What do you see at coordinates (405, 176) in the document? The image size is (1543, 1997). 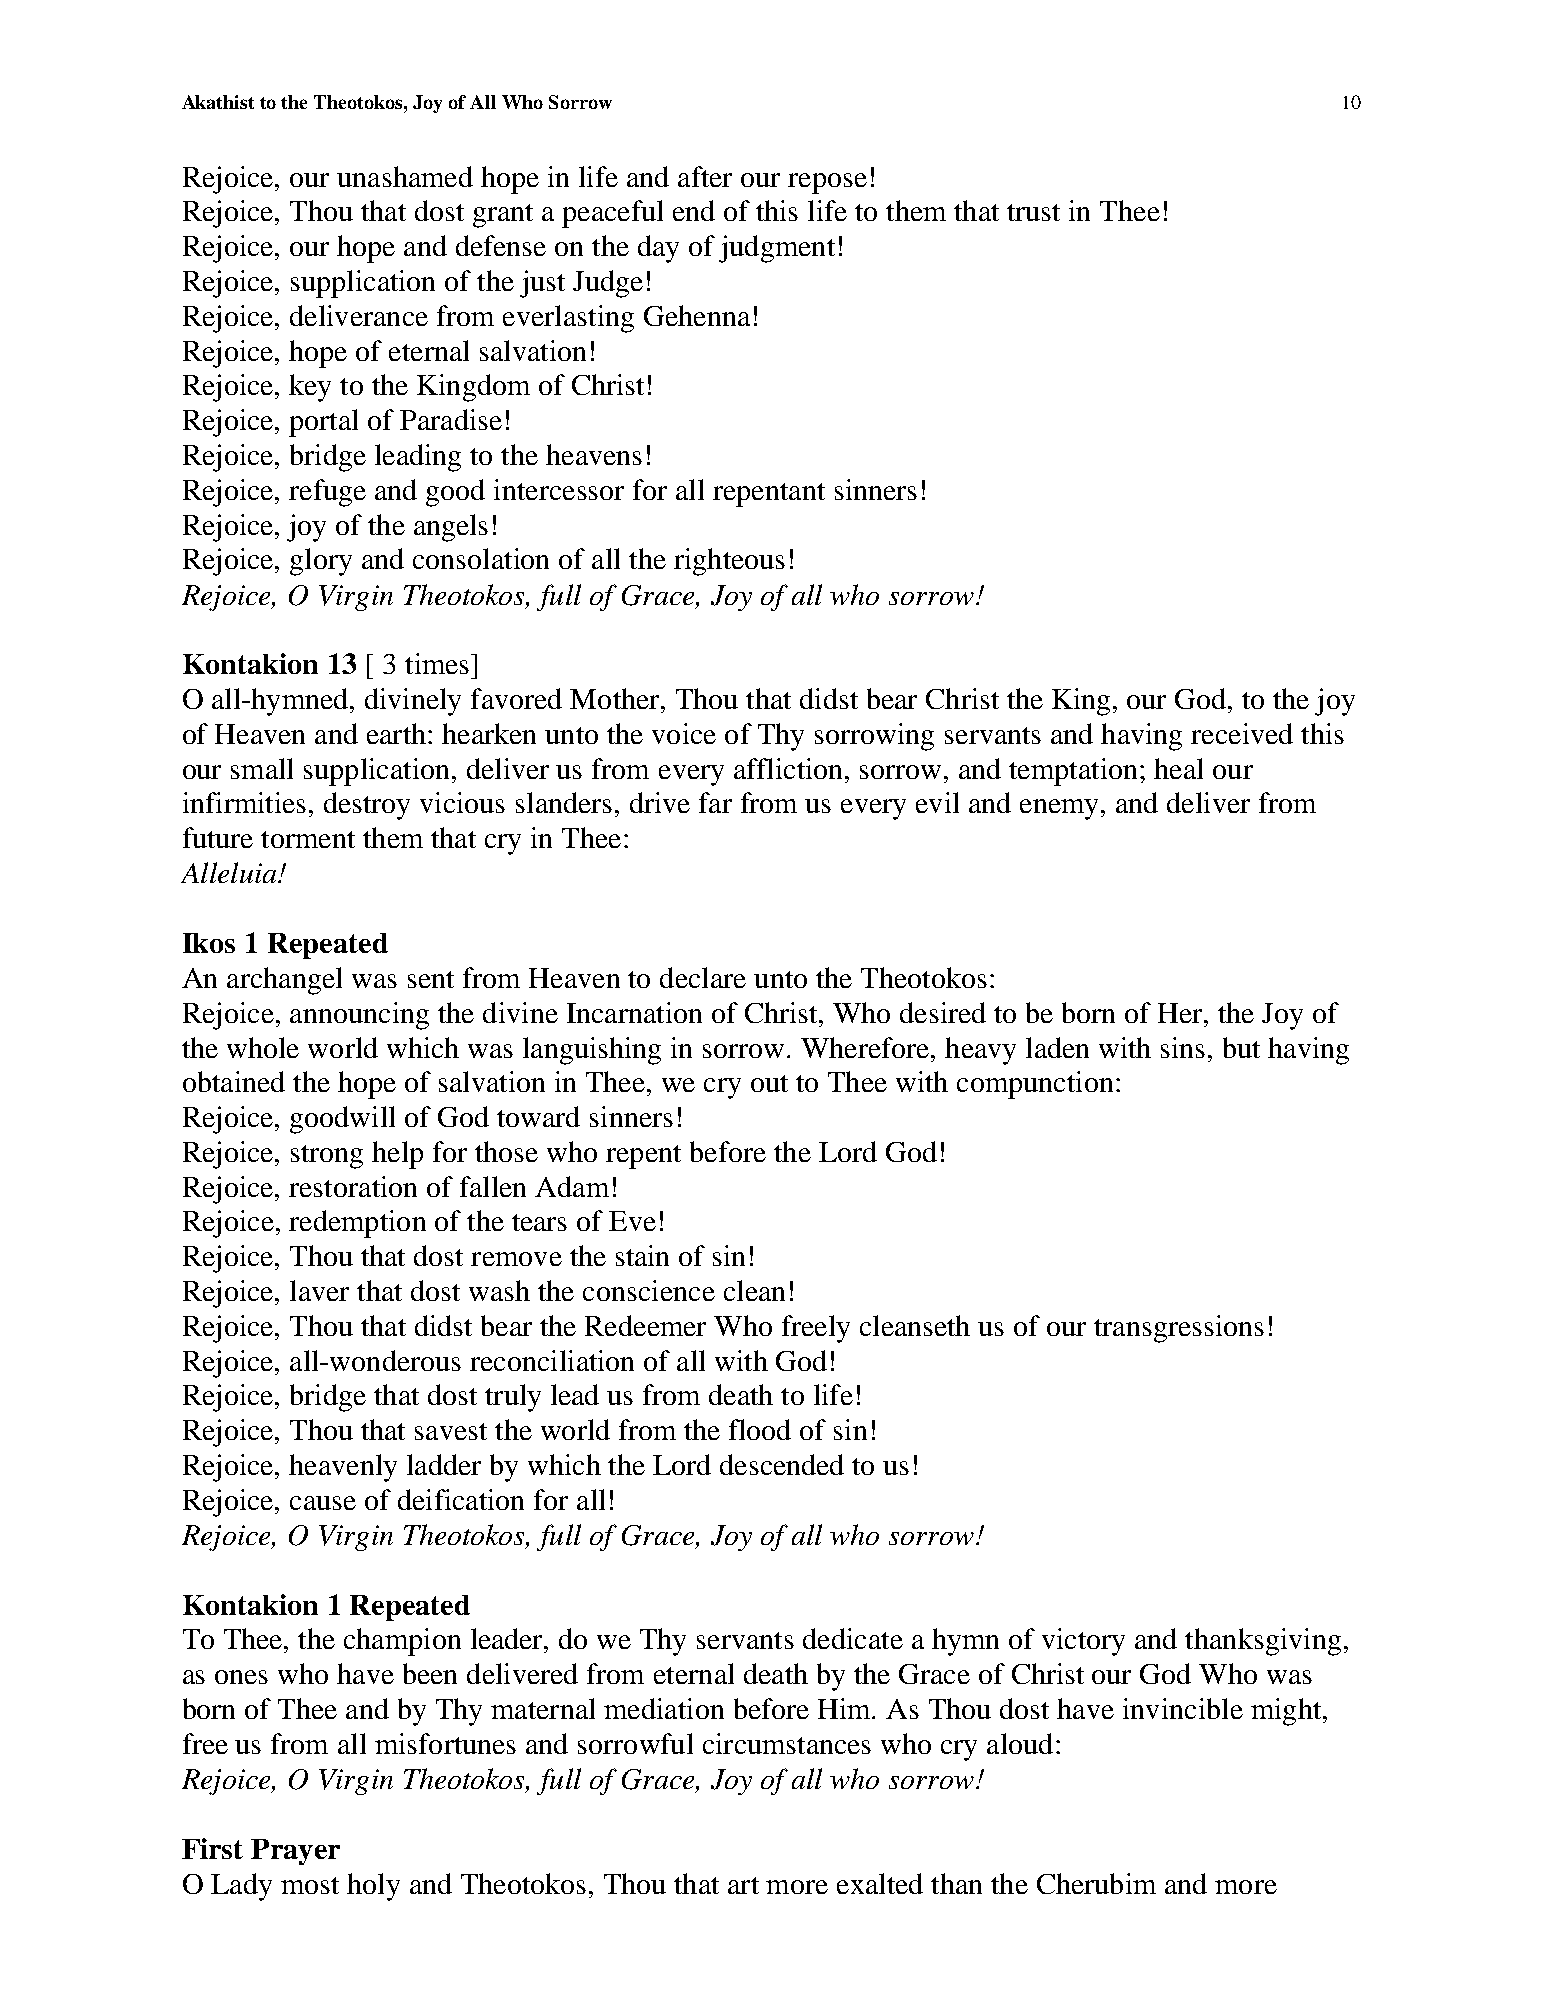 I see `unashamed` at bounding box center [405, 176].
